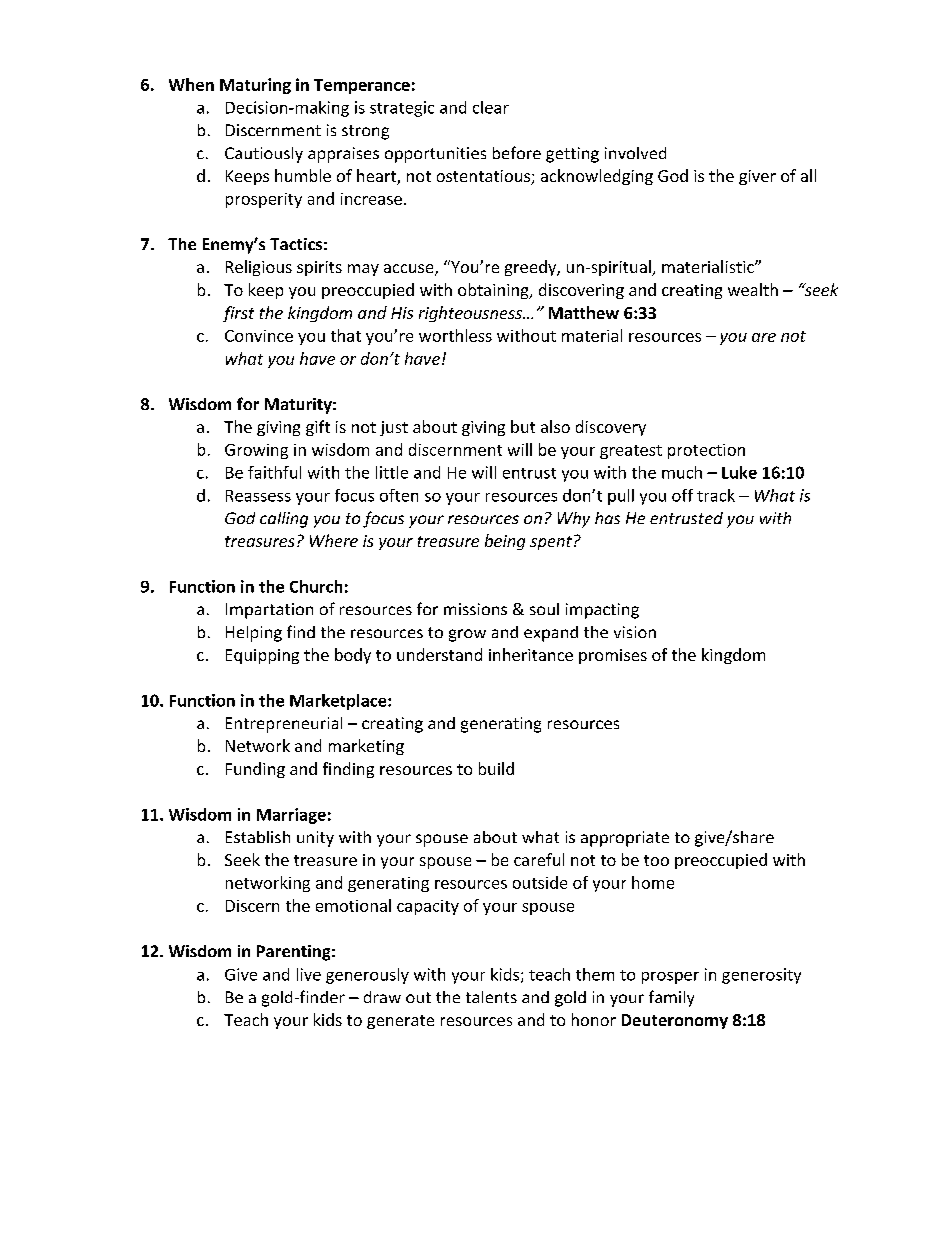 Image resolution: width=952 pixels, height=1233 pixels. What do you see at coordinates (613, 656) in the page?
I see `promises` at bounding box center [613, 656].
